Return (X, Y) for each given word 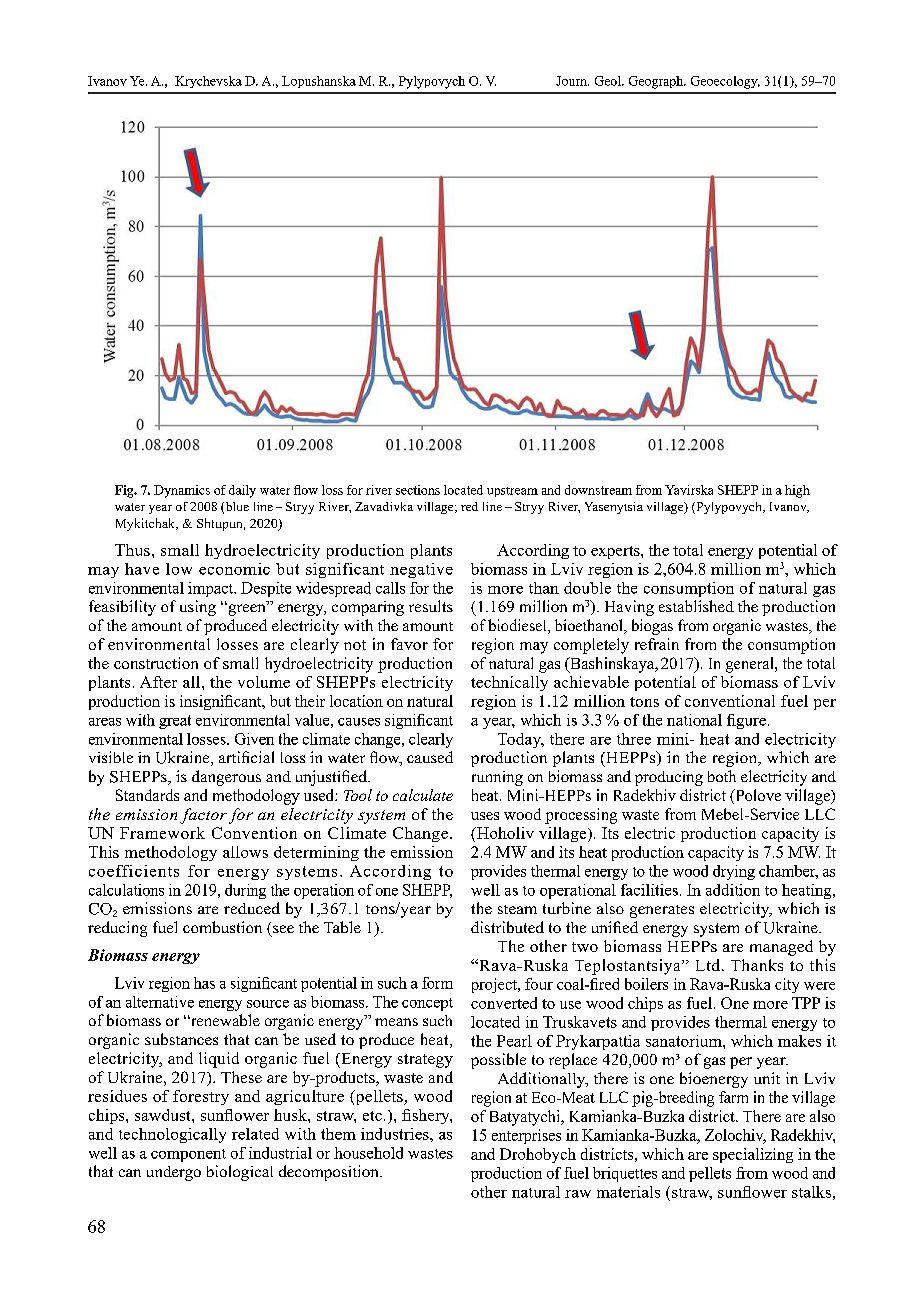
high (797, 491)
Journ (572, 81)
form (437, 983)
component (188, 1155)
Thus (132, 550)
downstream (598, 490)
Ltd (709, 965)
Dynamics (182, 491)
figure (746, 721)
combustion (222, 927)
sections (418, 490)
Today (521, 740)
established (696, 606)
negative (421, 570)
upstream (512, 492)
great (175, 722)
